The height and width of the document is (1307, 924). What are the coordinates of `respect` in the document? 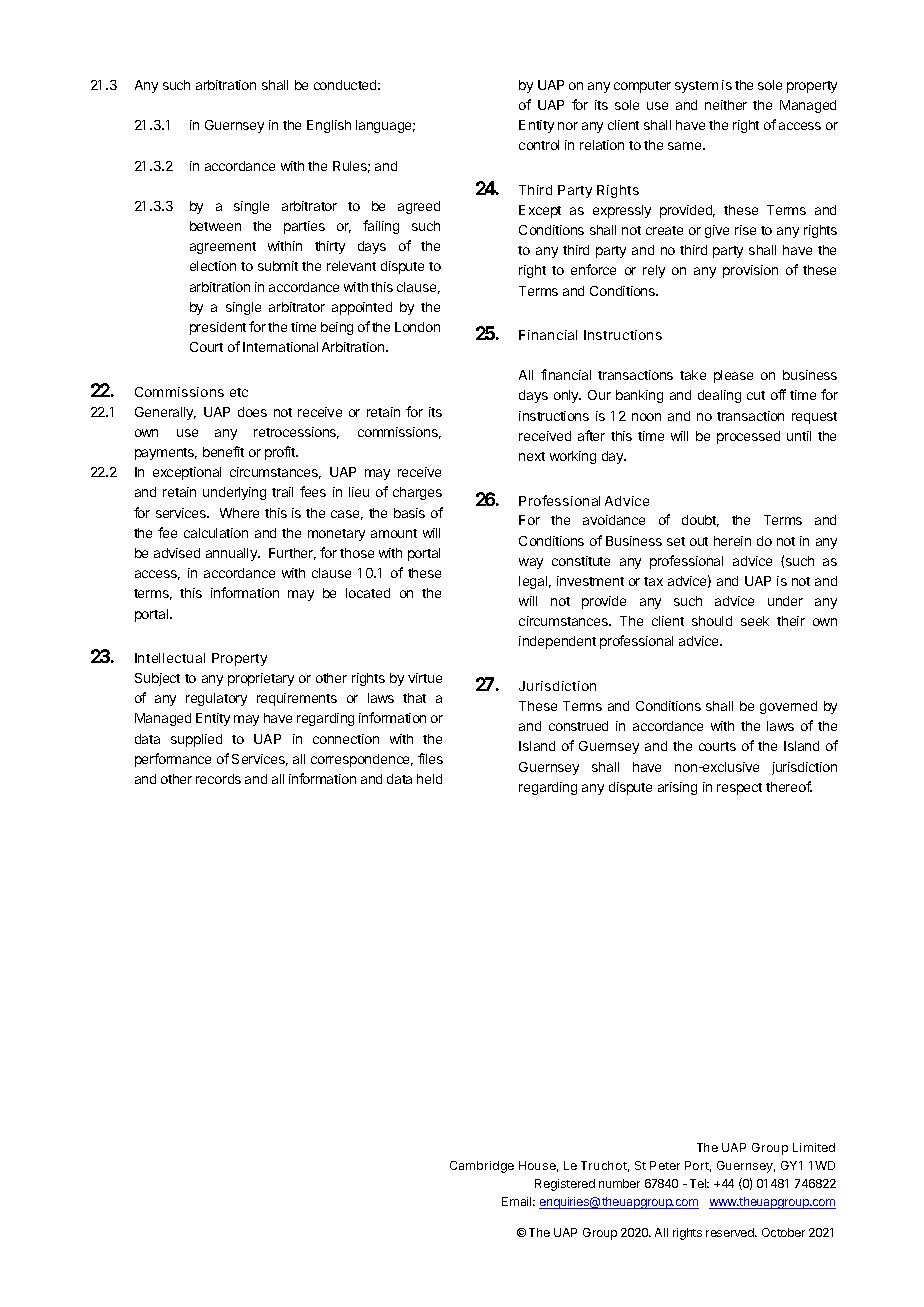 It's located at (739, 789).
